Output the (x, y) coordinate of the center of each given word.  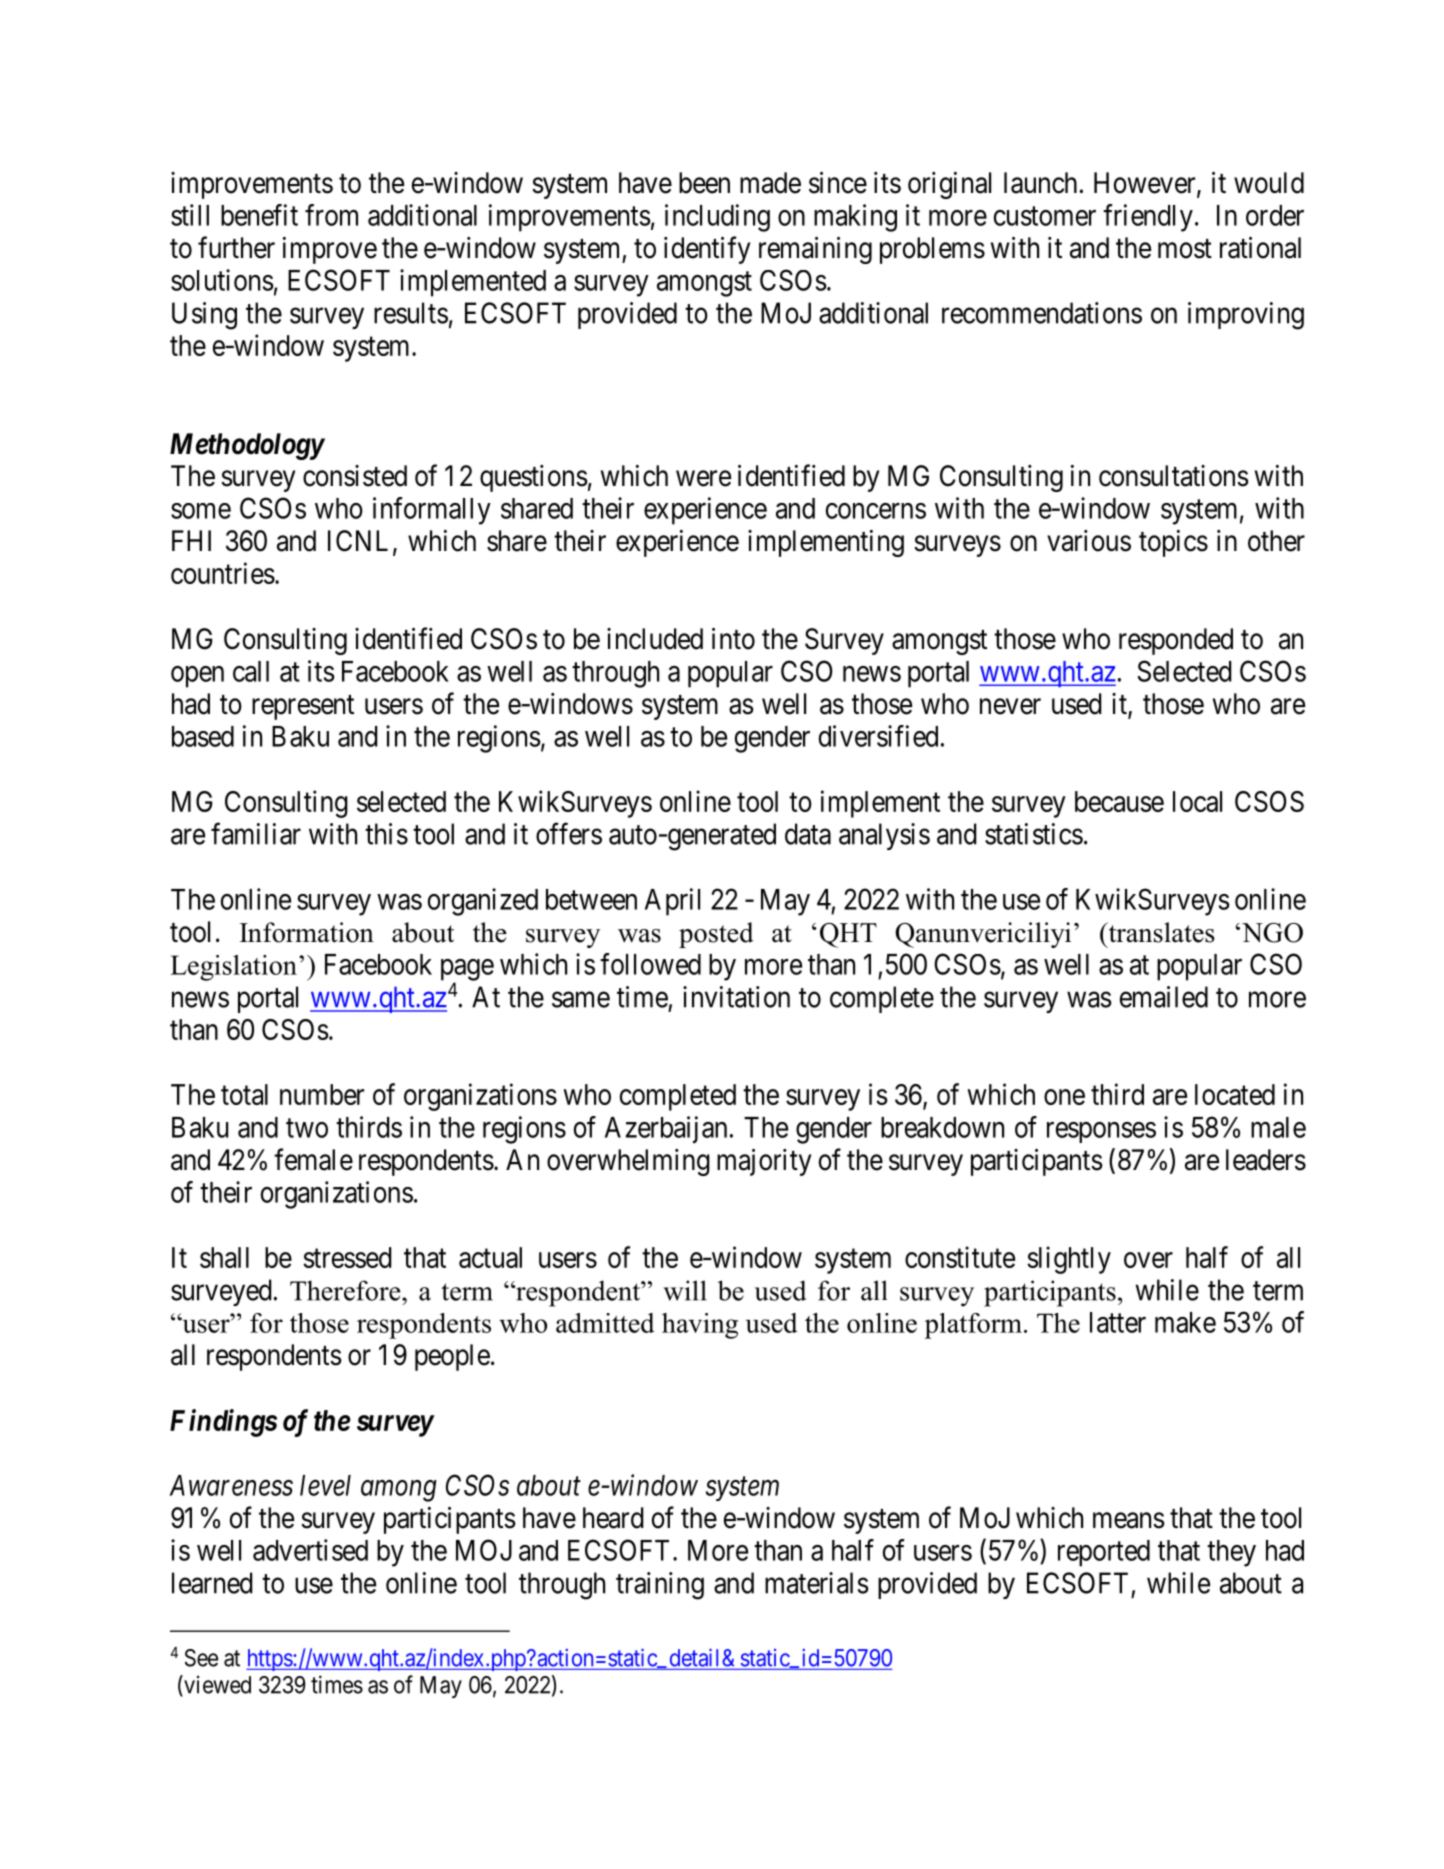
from (331, 215)
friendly (1148, 218)
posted (716, 935)
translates (1160, 932)
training (660, 1586)
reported (1104, 1553)
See (201, 1658)
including (717, 218)
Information (307, 932)
